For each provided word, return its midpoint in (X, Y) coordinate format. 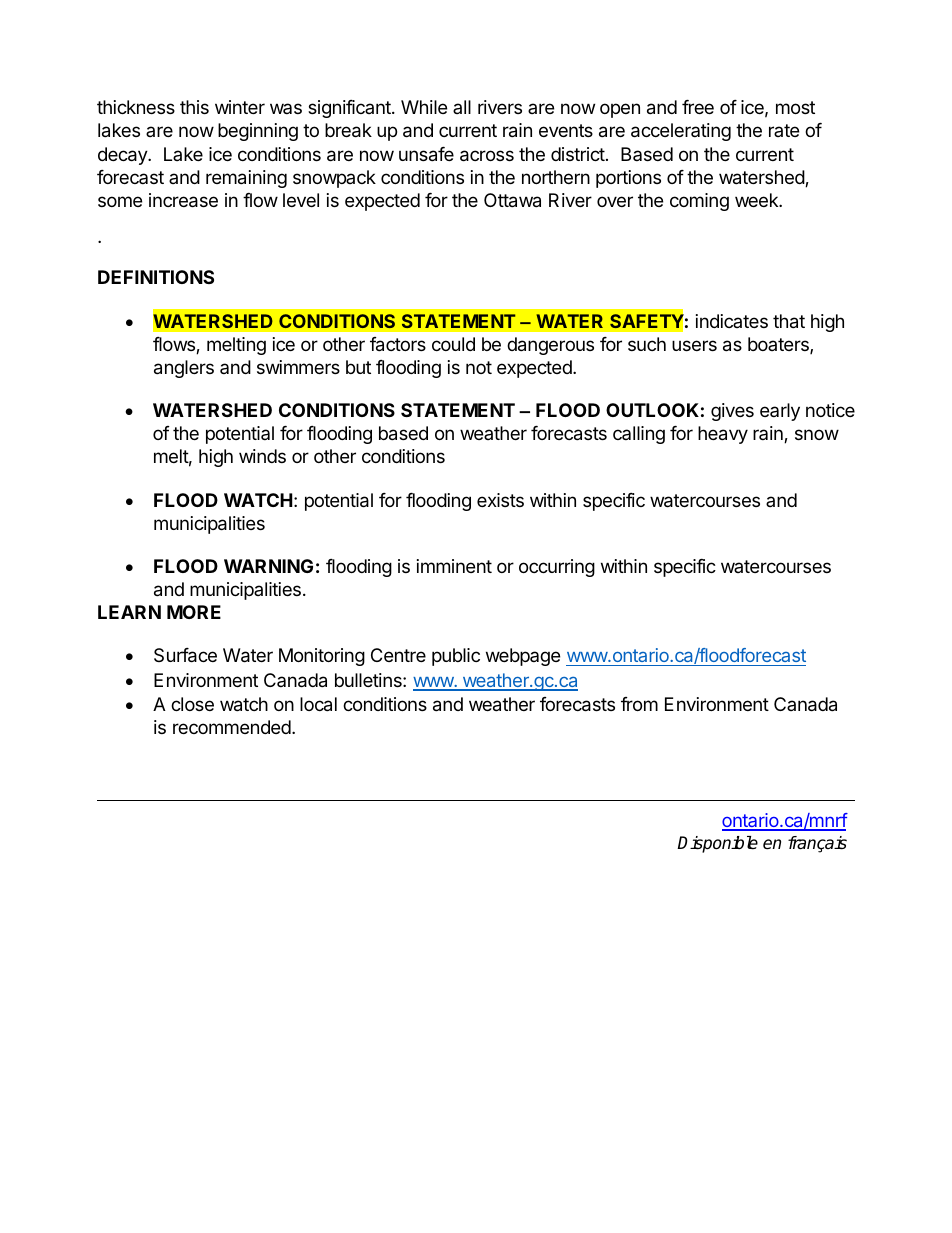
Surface (185, 655)
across (487, 156)
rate (784, 130)
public (456, 657)
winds (262, 456)
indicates (732, 321)
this (194, 107)
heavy (723, 435)
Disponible (717, 844)
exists (500, 500)
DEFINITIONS (156, 277)
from (639, 704)
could (453, 344)
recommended (232, 727)
